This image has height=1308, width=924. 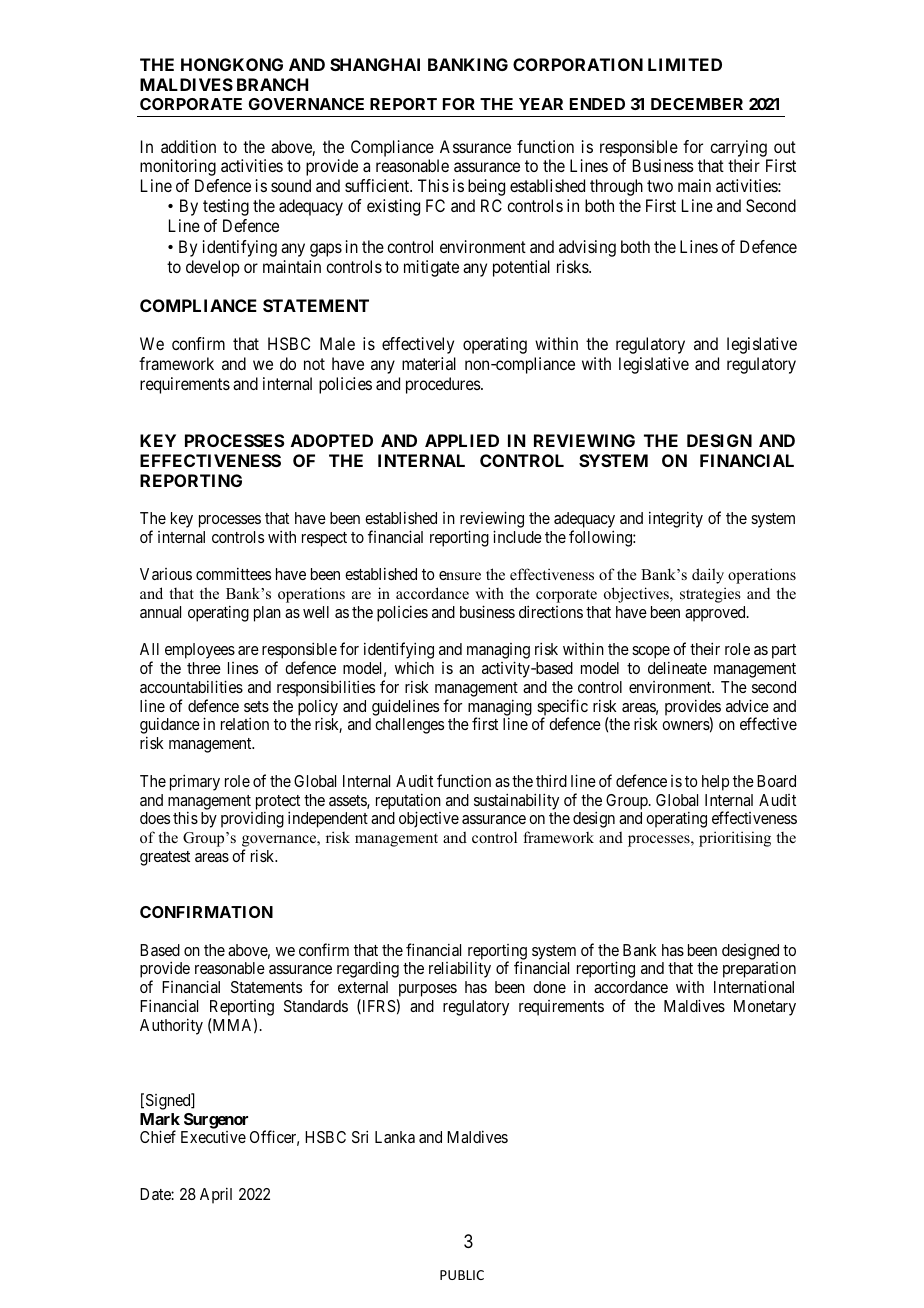 What do you see at coordinates (232, 64) in the image?
I see `HONGKONG` at bounding box center [232, 64].
